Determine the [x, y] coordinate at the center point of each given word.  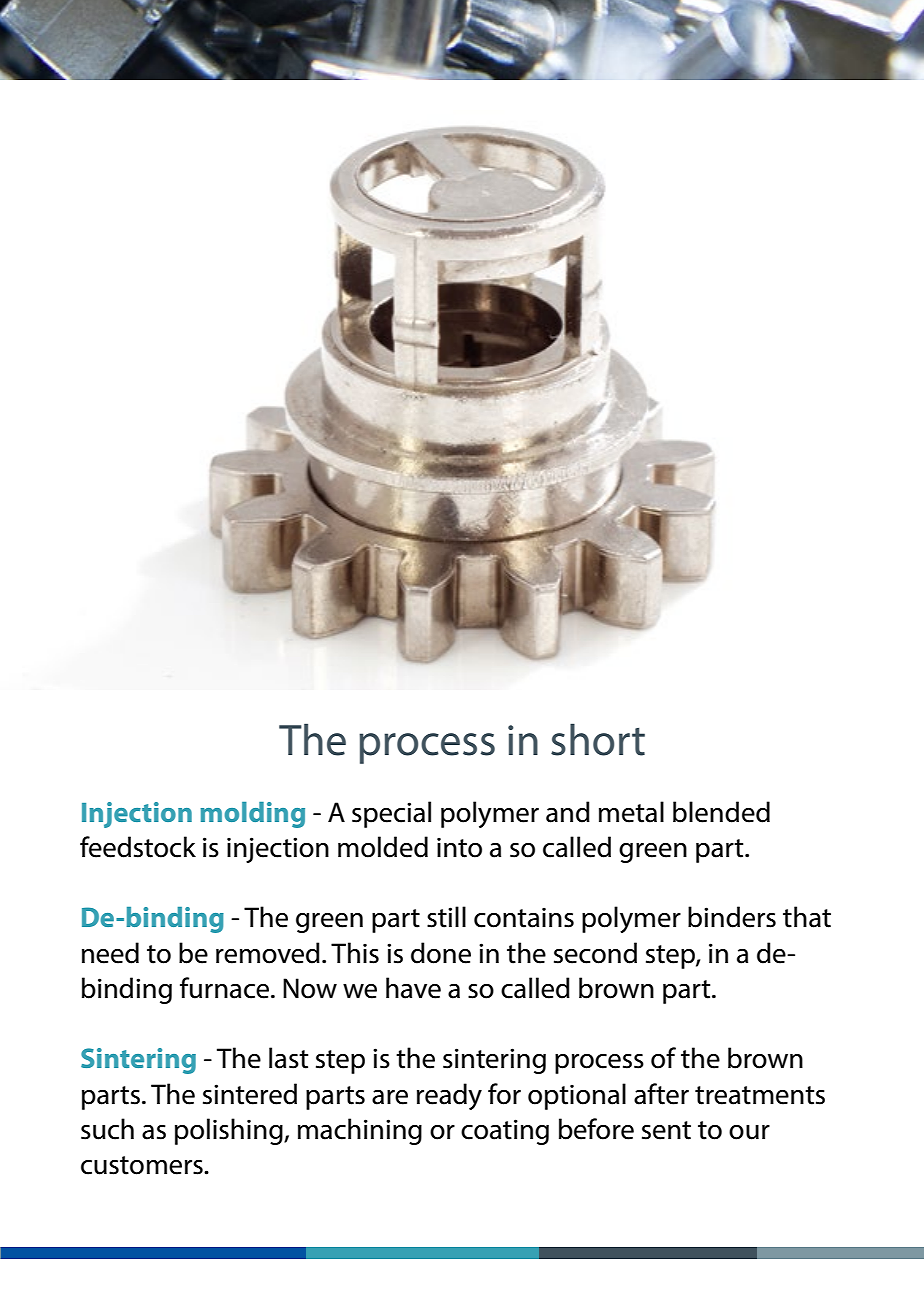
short [598, 739]
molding [252, 815]
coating [505, 1132]
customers [143, 1165]
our [749, 1132]
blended [721, 812]
